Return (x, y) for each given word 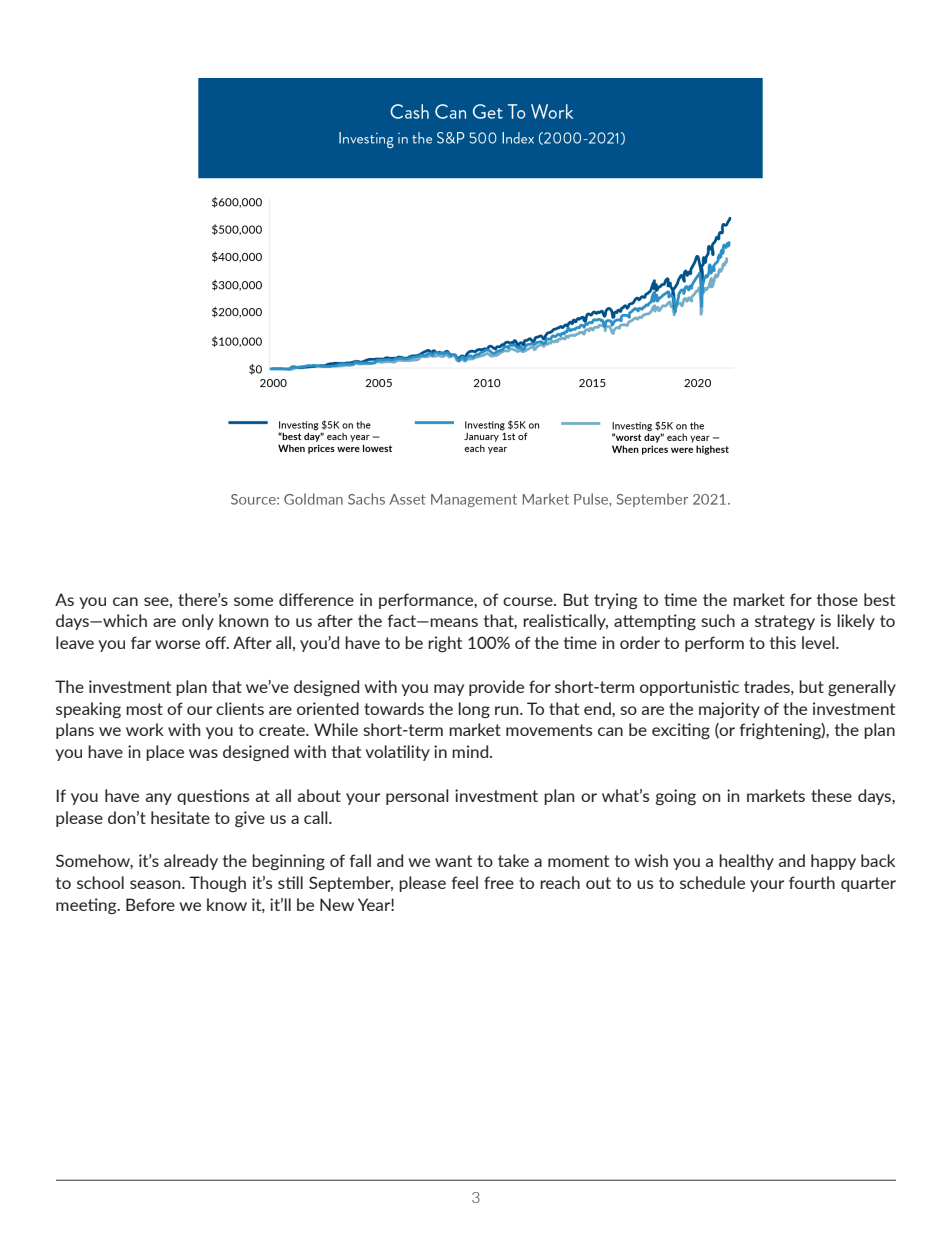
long (474, 710)
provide (496, 688)
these (831, 795)
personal (417, 797)
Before (150, 904)
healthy (746, 862)
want (453, 861)
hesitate (180, 817)
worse (177, 644)
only (198, 622)
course (529, 601)
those (837, 599)
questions (213, 797)
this (783, 642)
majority (729, 710)
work (145, 729)
